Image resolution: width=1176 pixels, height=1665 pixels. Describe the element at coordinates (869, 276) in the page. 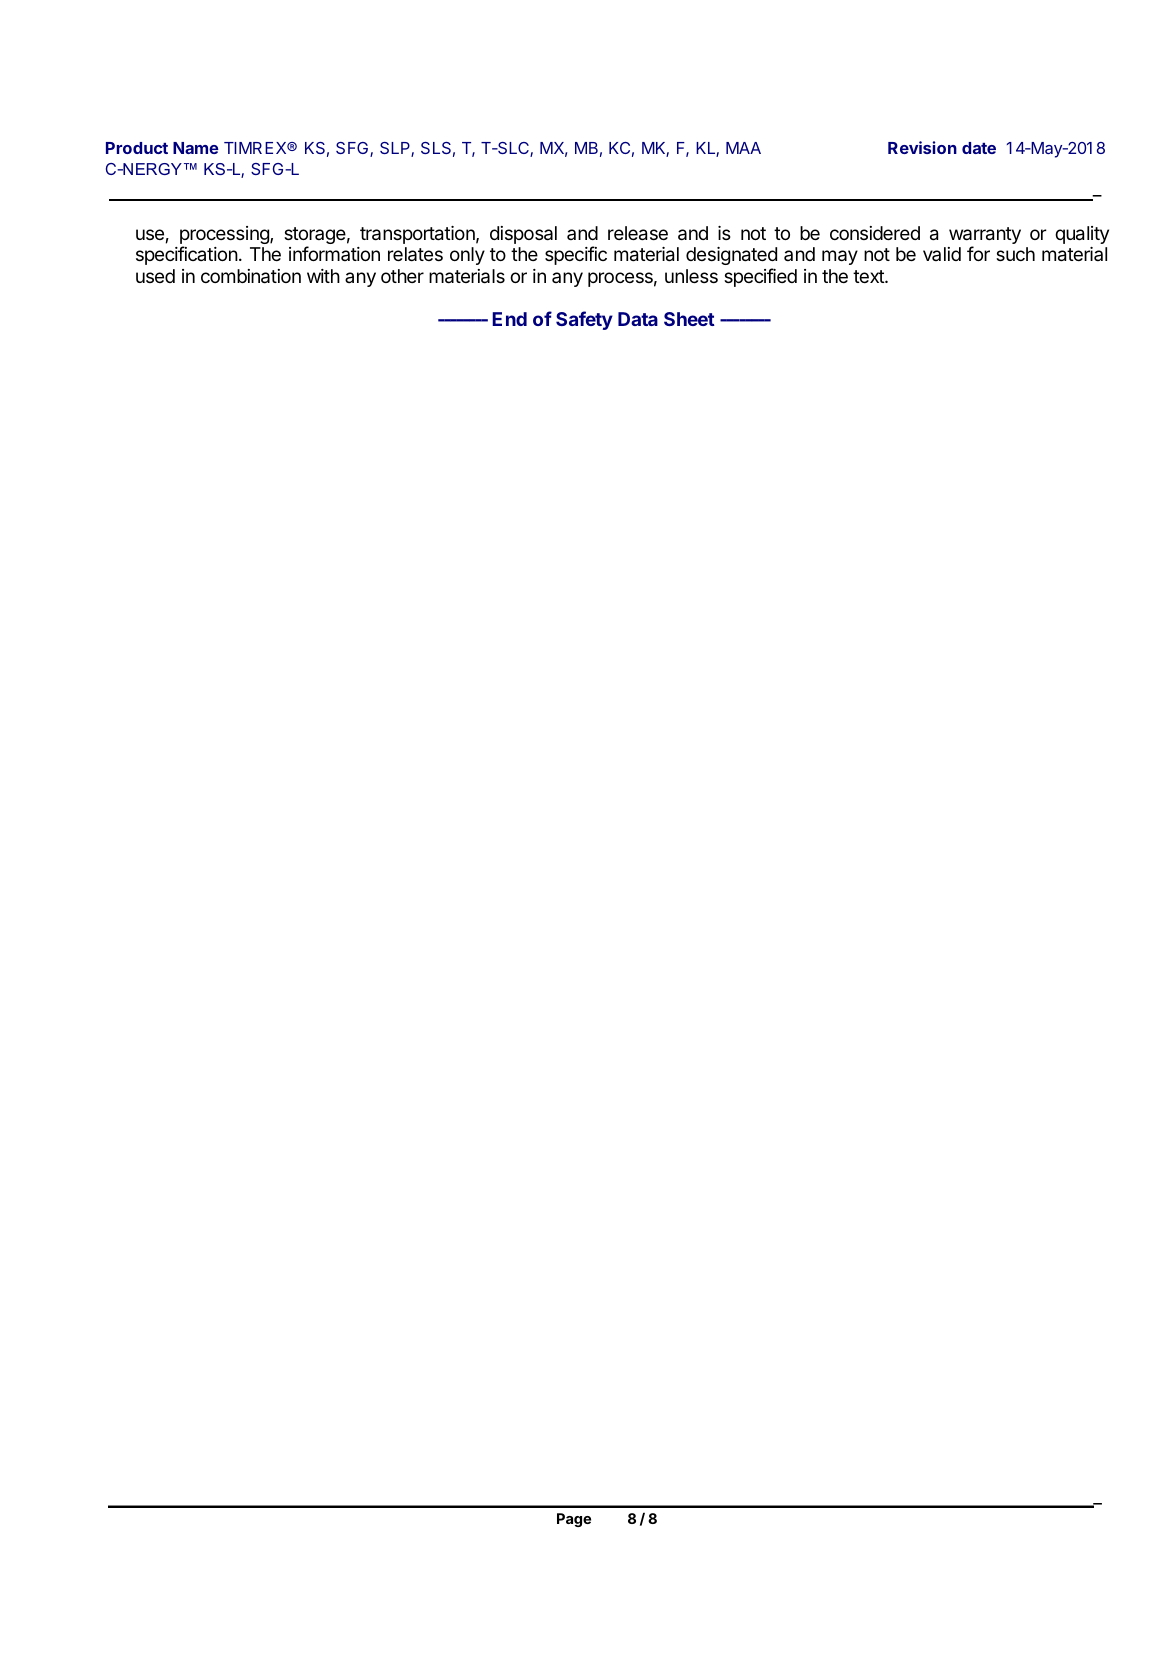

I see `text` at that location.
